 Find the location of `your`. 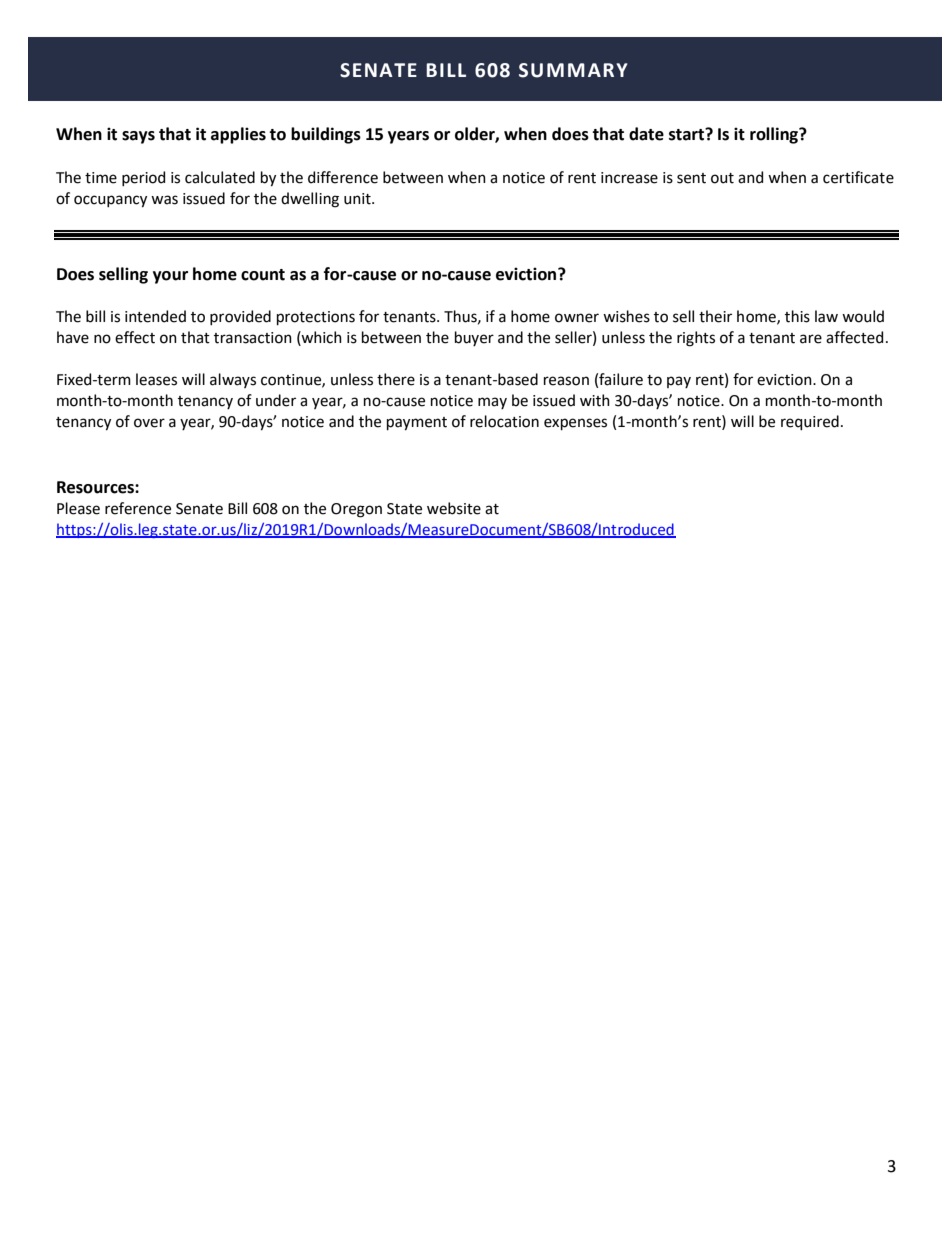

your is located at coordinates (170, 277).
